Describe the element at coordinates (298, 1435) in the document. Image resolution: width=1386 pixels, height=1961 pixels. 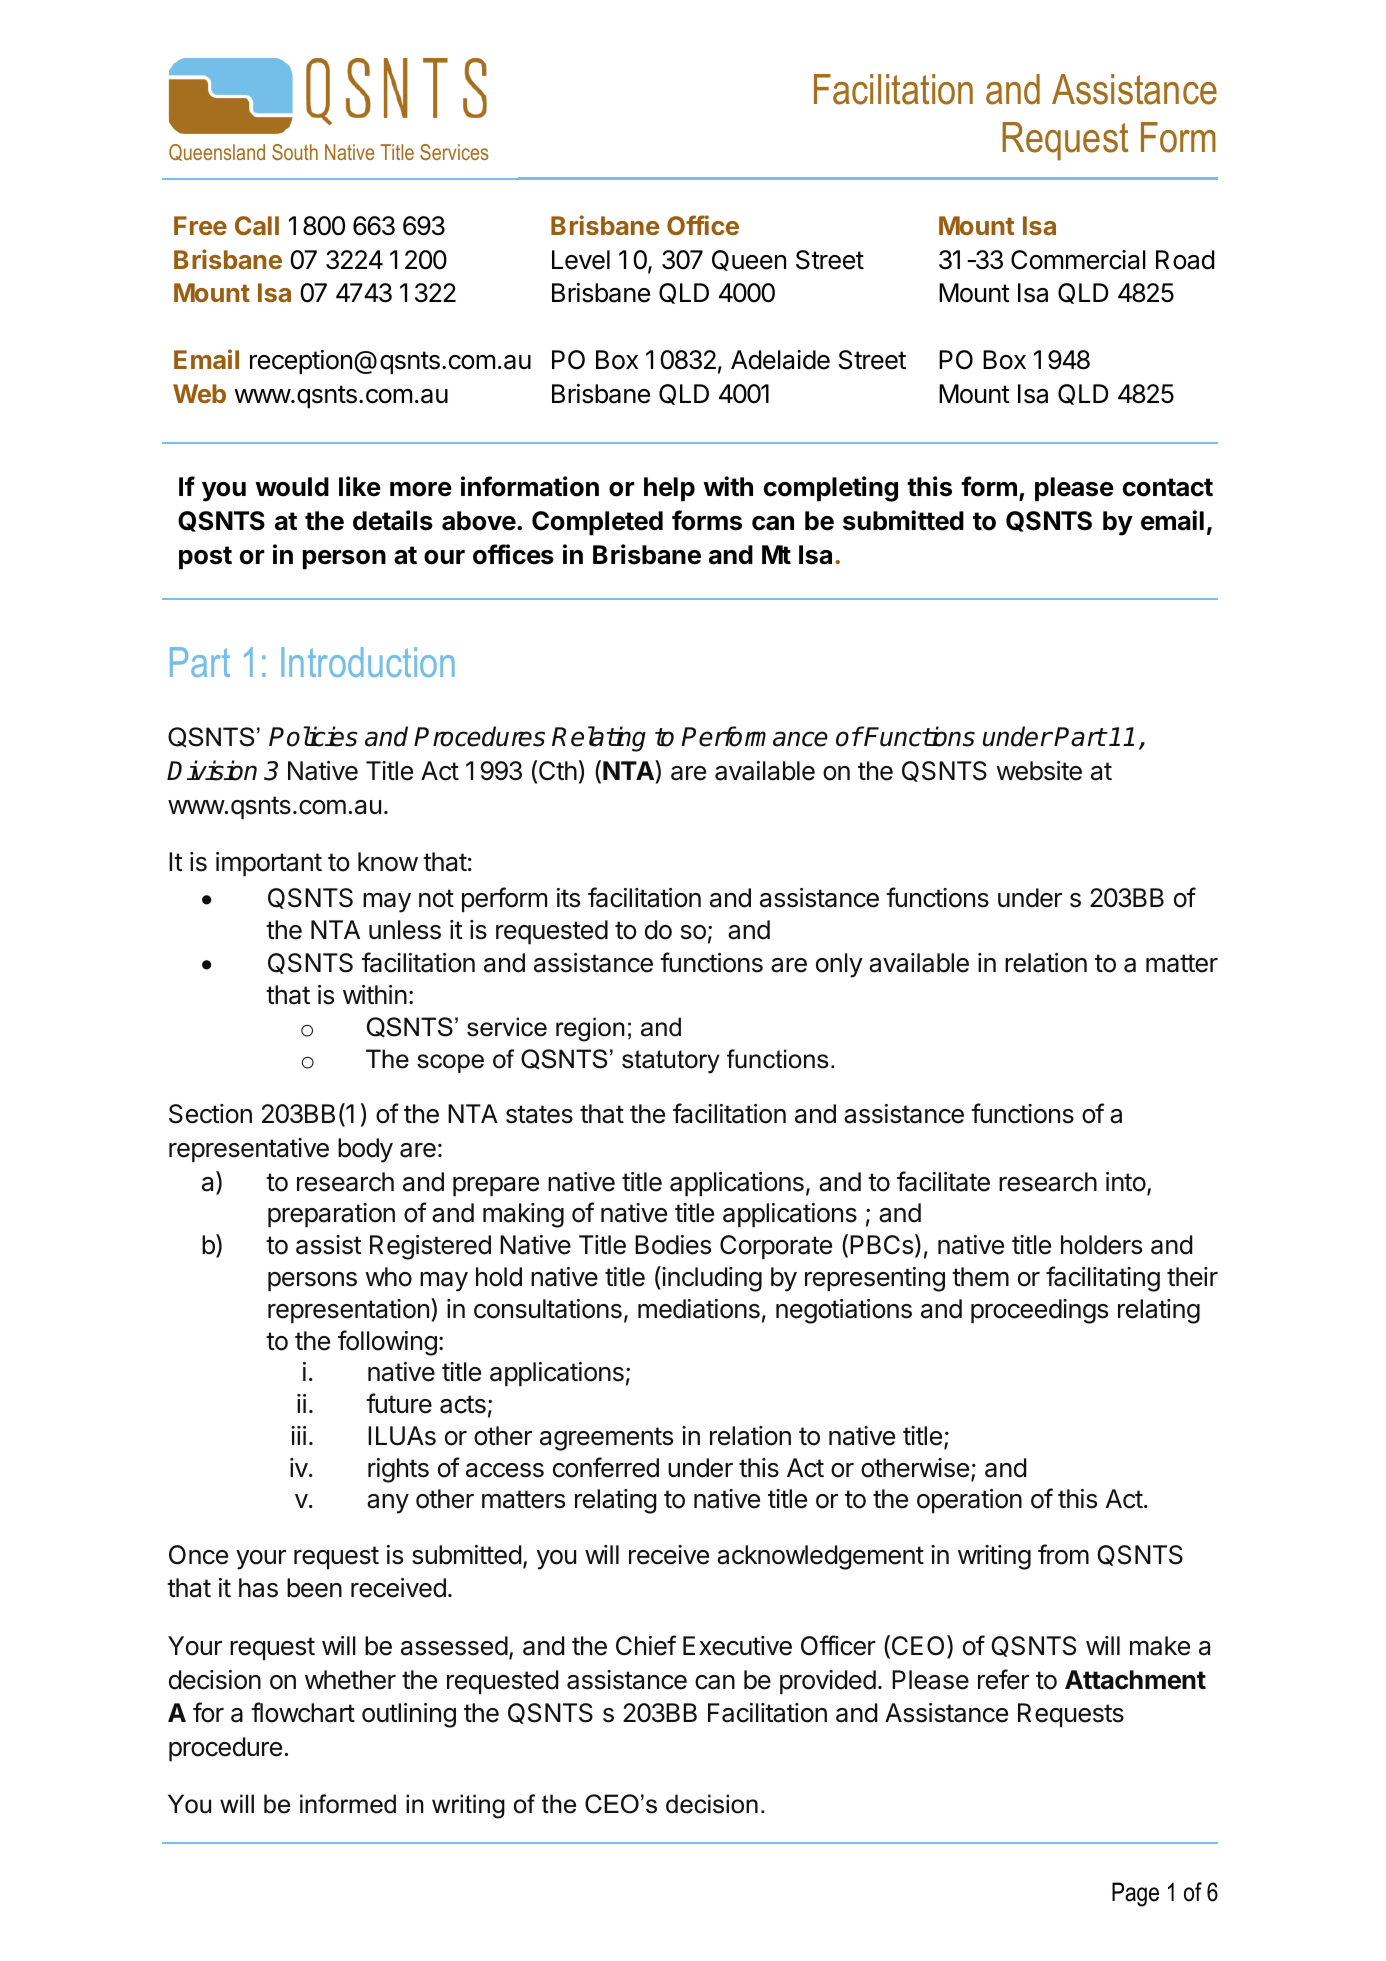
I see `iii` at that location.
